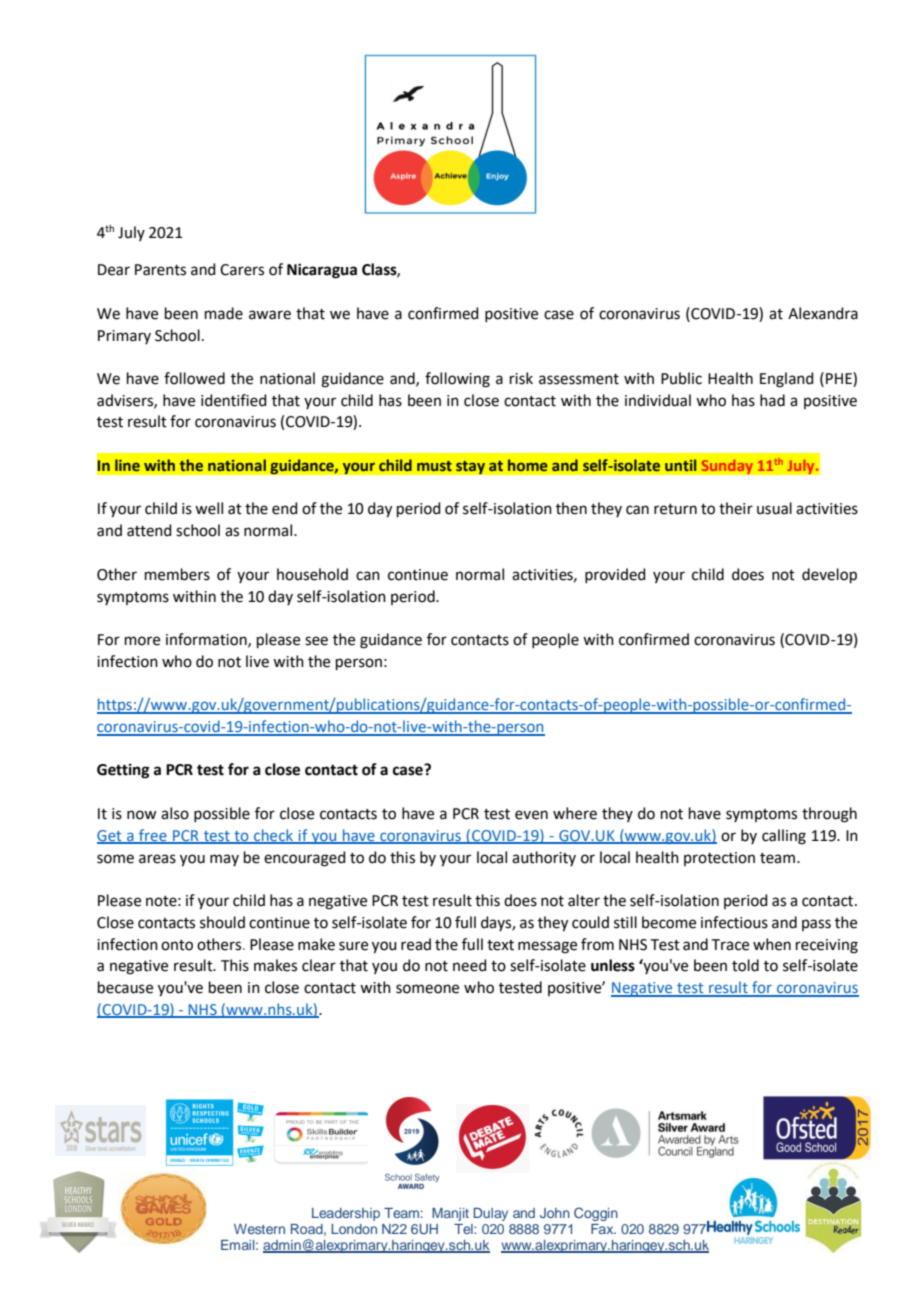 The image size is (924, 1308). What do you see at coordinates (222, 922) in the screenshot?
I see `should` at bounding box center [222, 922].
